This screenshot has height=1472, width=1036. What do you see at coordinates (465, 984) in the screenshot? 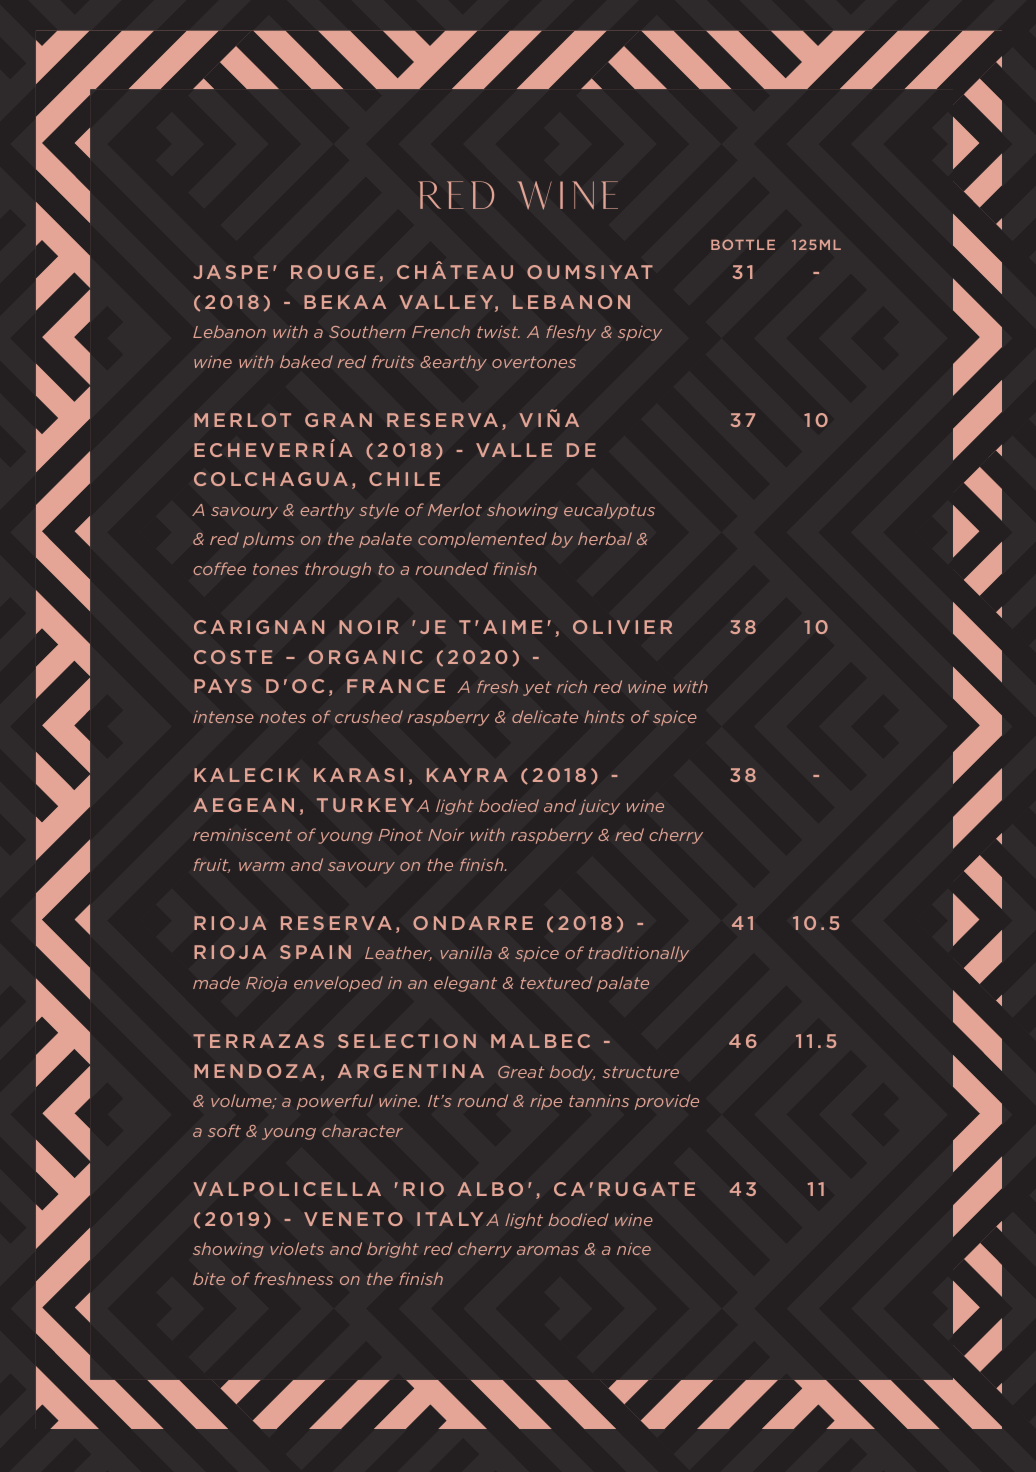
I see `elegant` at bounding box center [465, 984].
